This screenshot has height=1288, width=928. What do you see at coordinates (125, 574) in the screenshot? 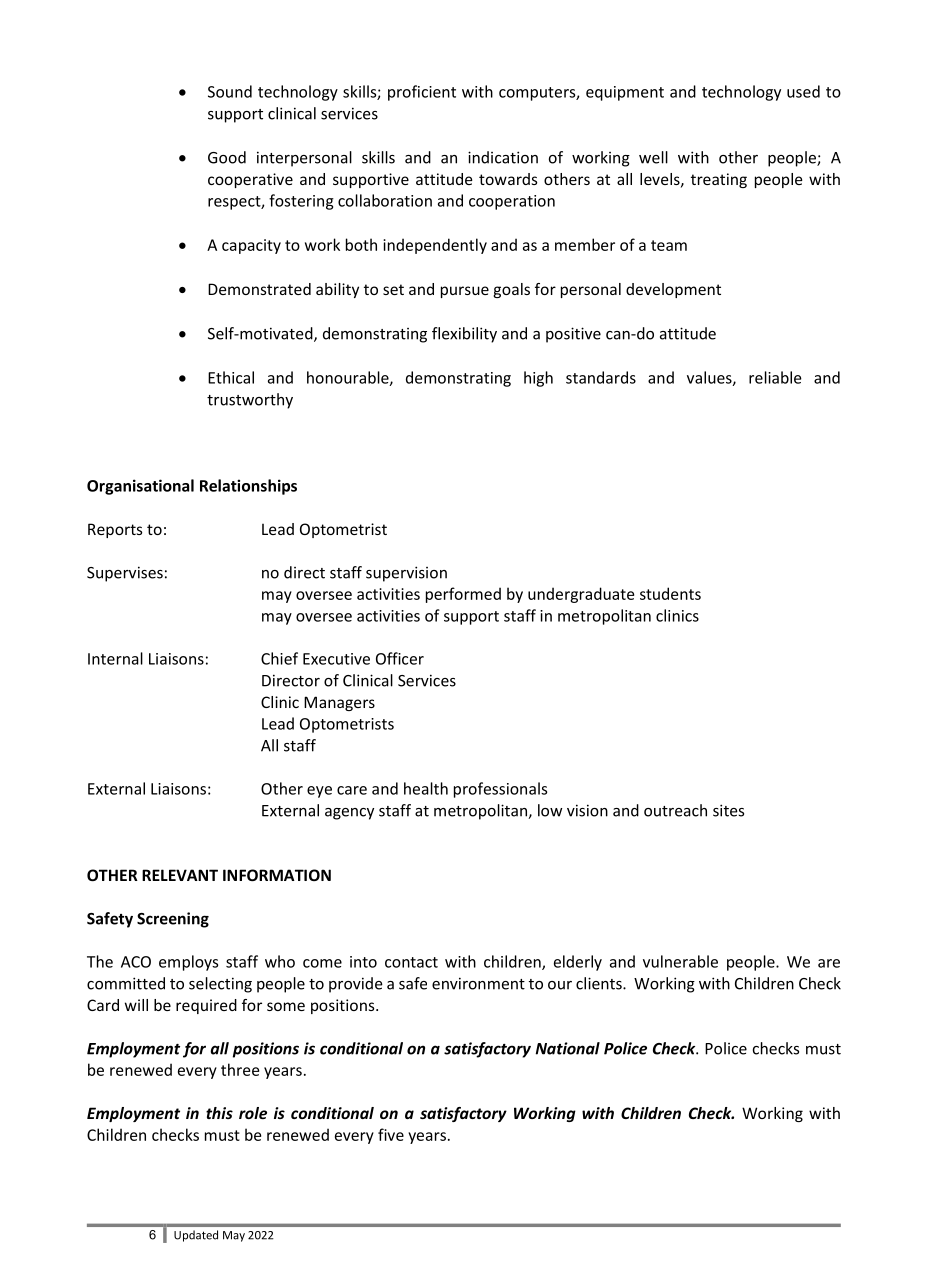
I see `Supervises` at bounding box center [125, 574].
